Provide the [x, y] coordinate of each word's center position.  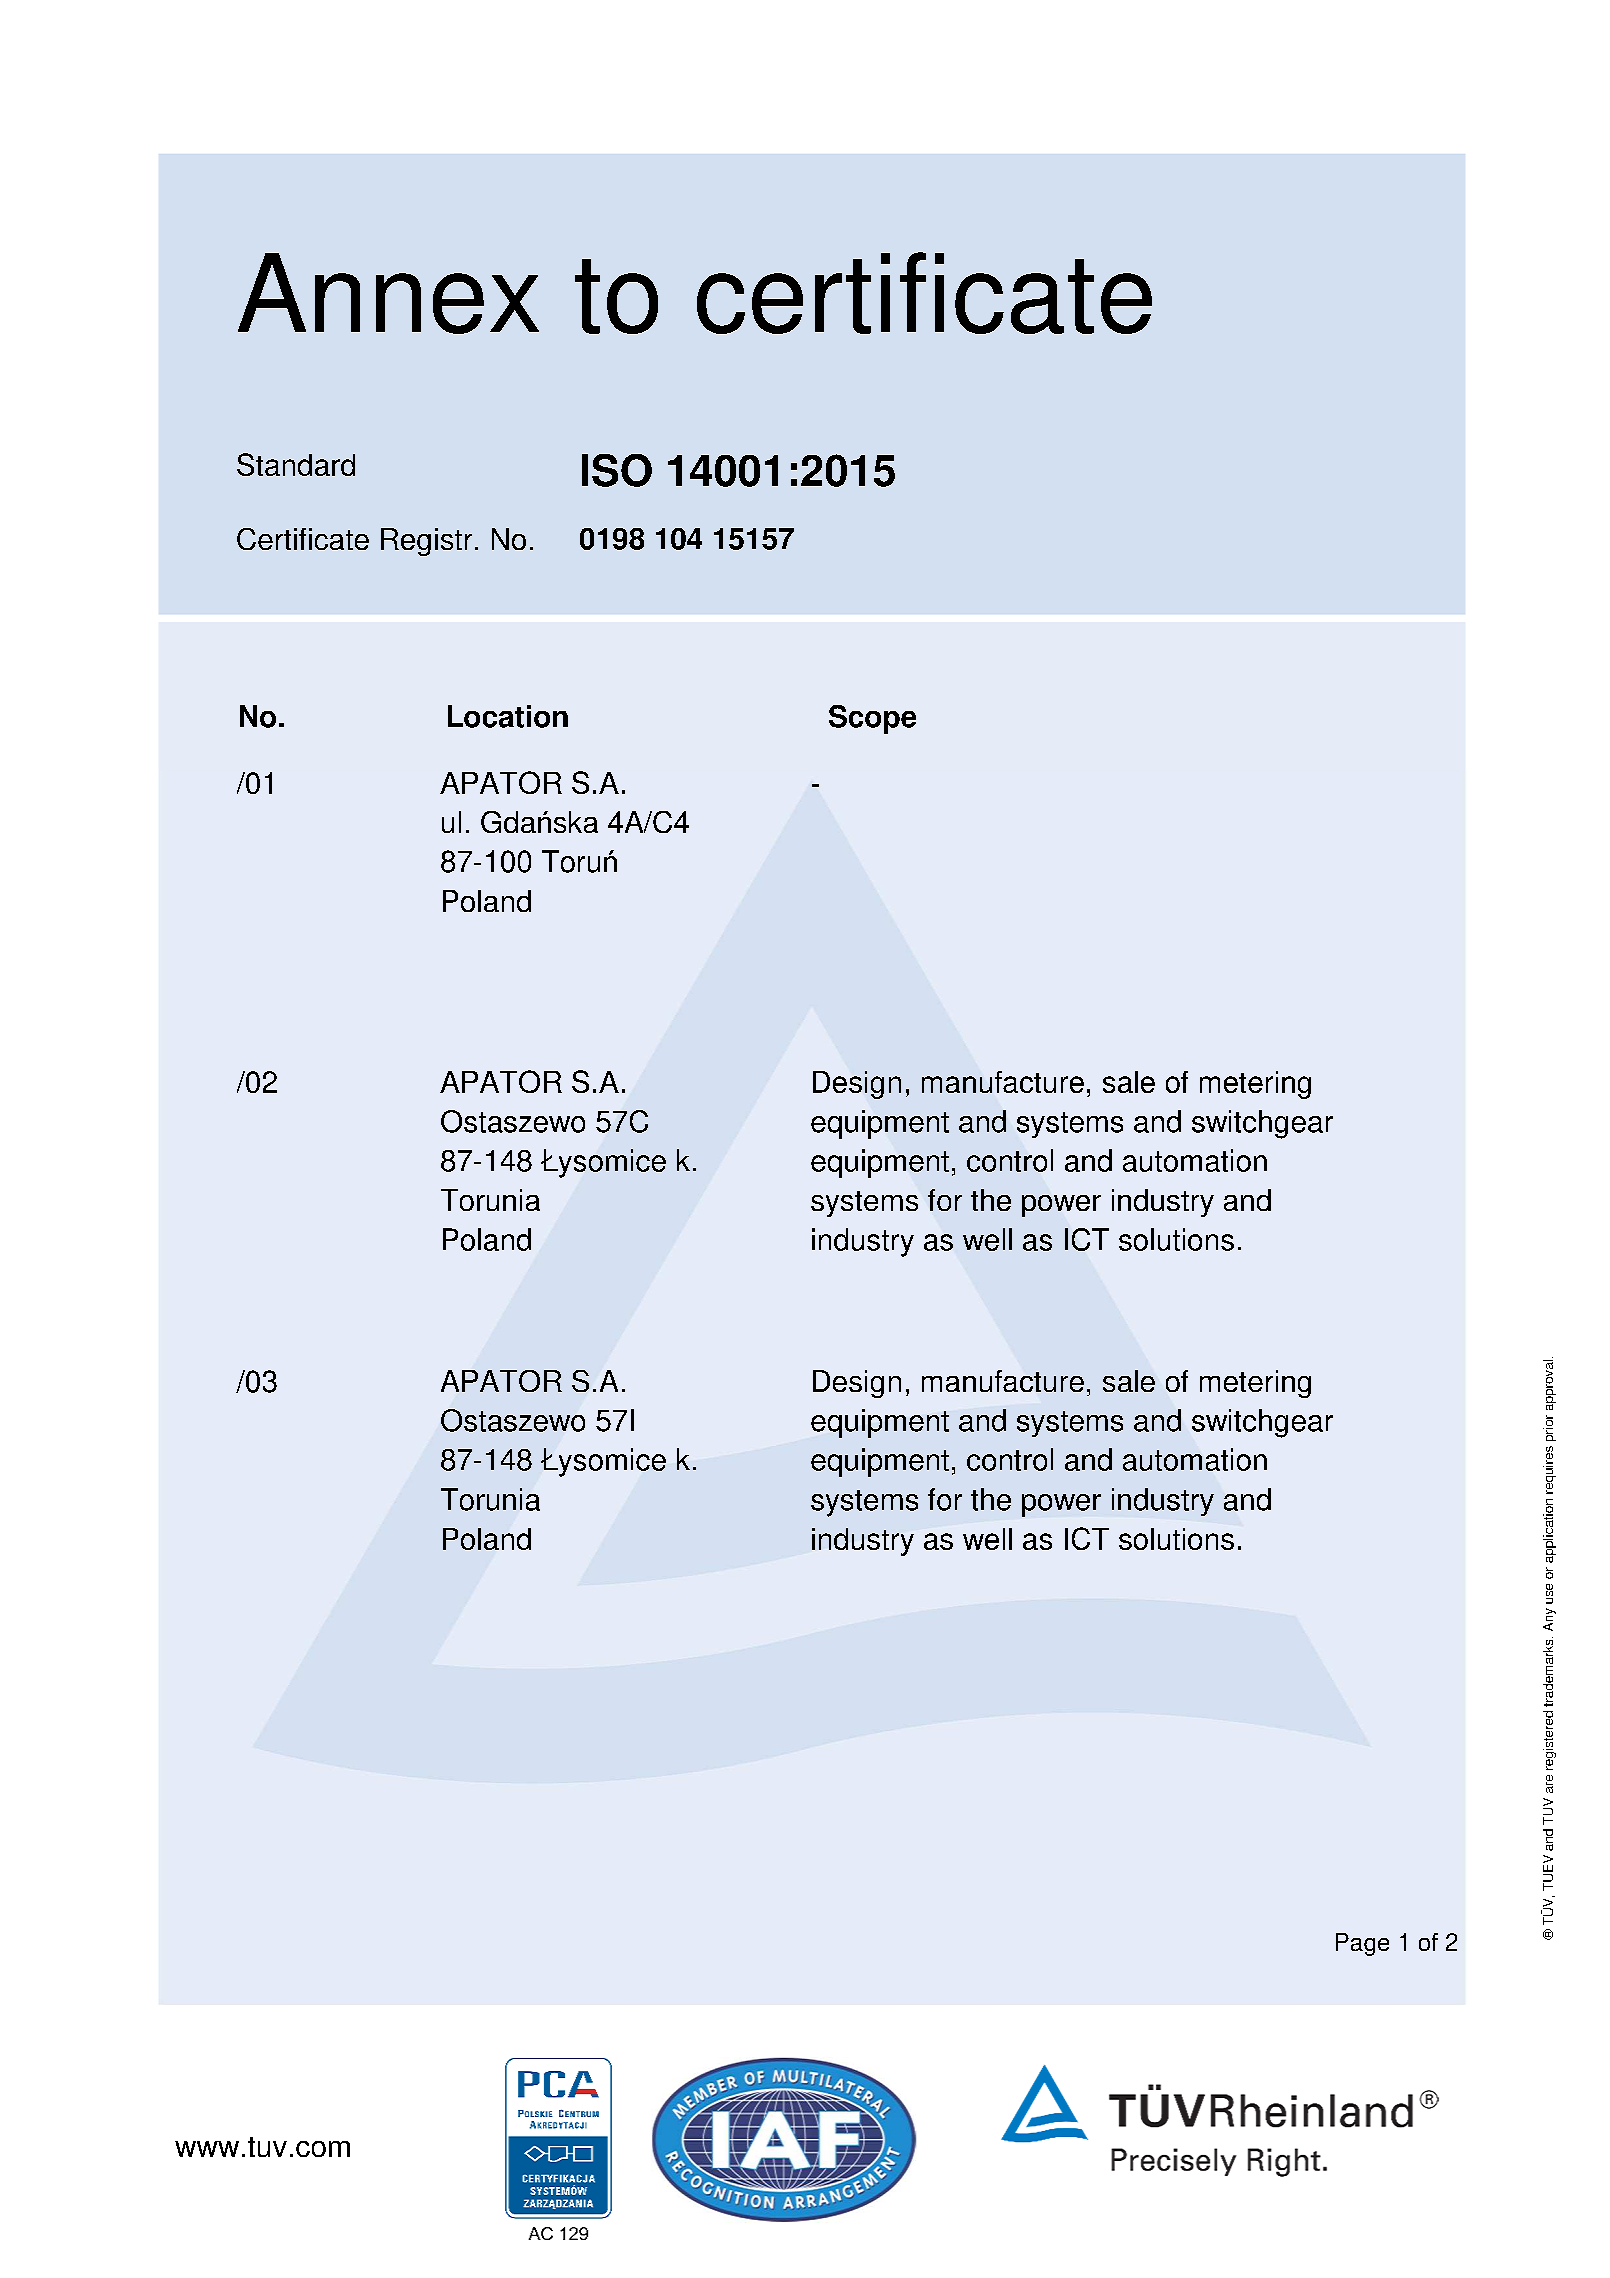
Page [1362, 1944]
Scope [872, 719]
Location [508, 716]
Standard [296, 464]
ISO [617, 470]
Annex [388, 293]
